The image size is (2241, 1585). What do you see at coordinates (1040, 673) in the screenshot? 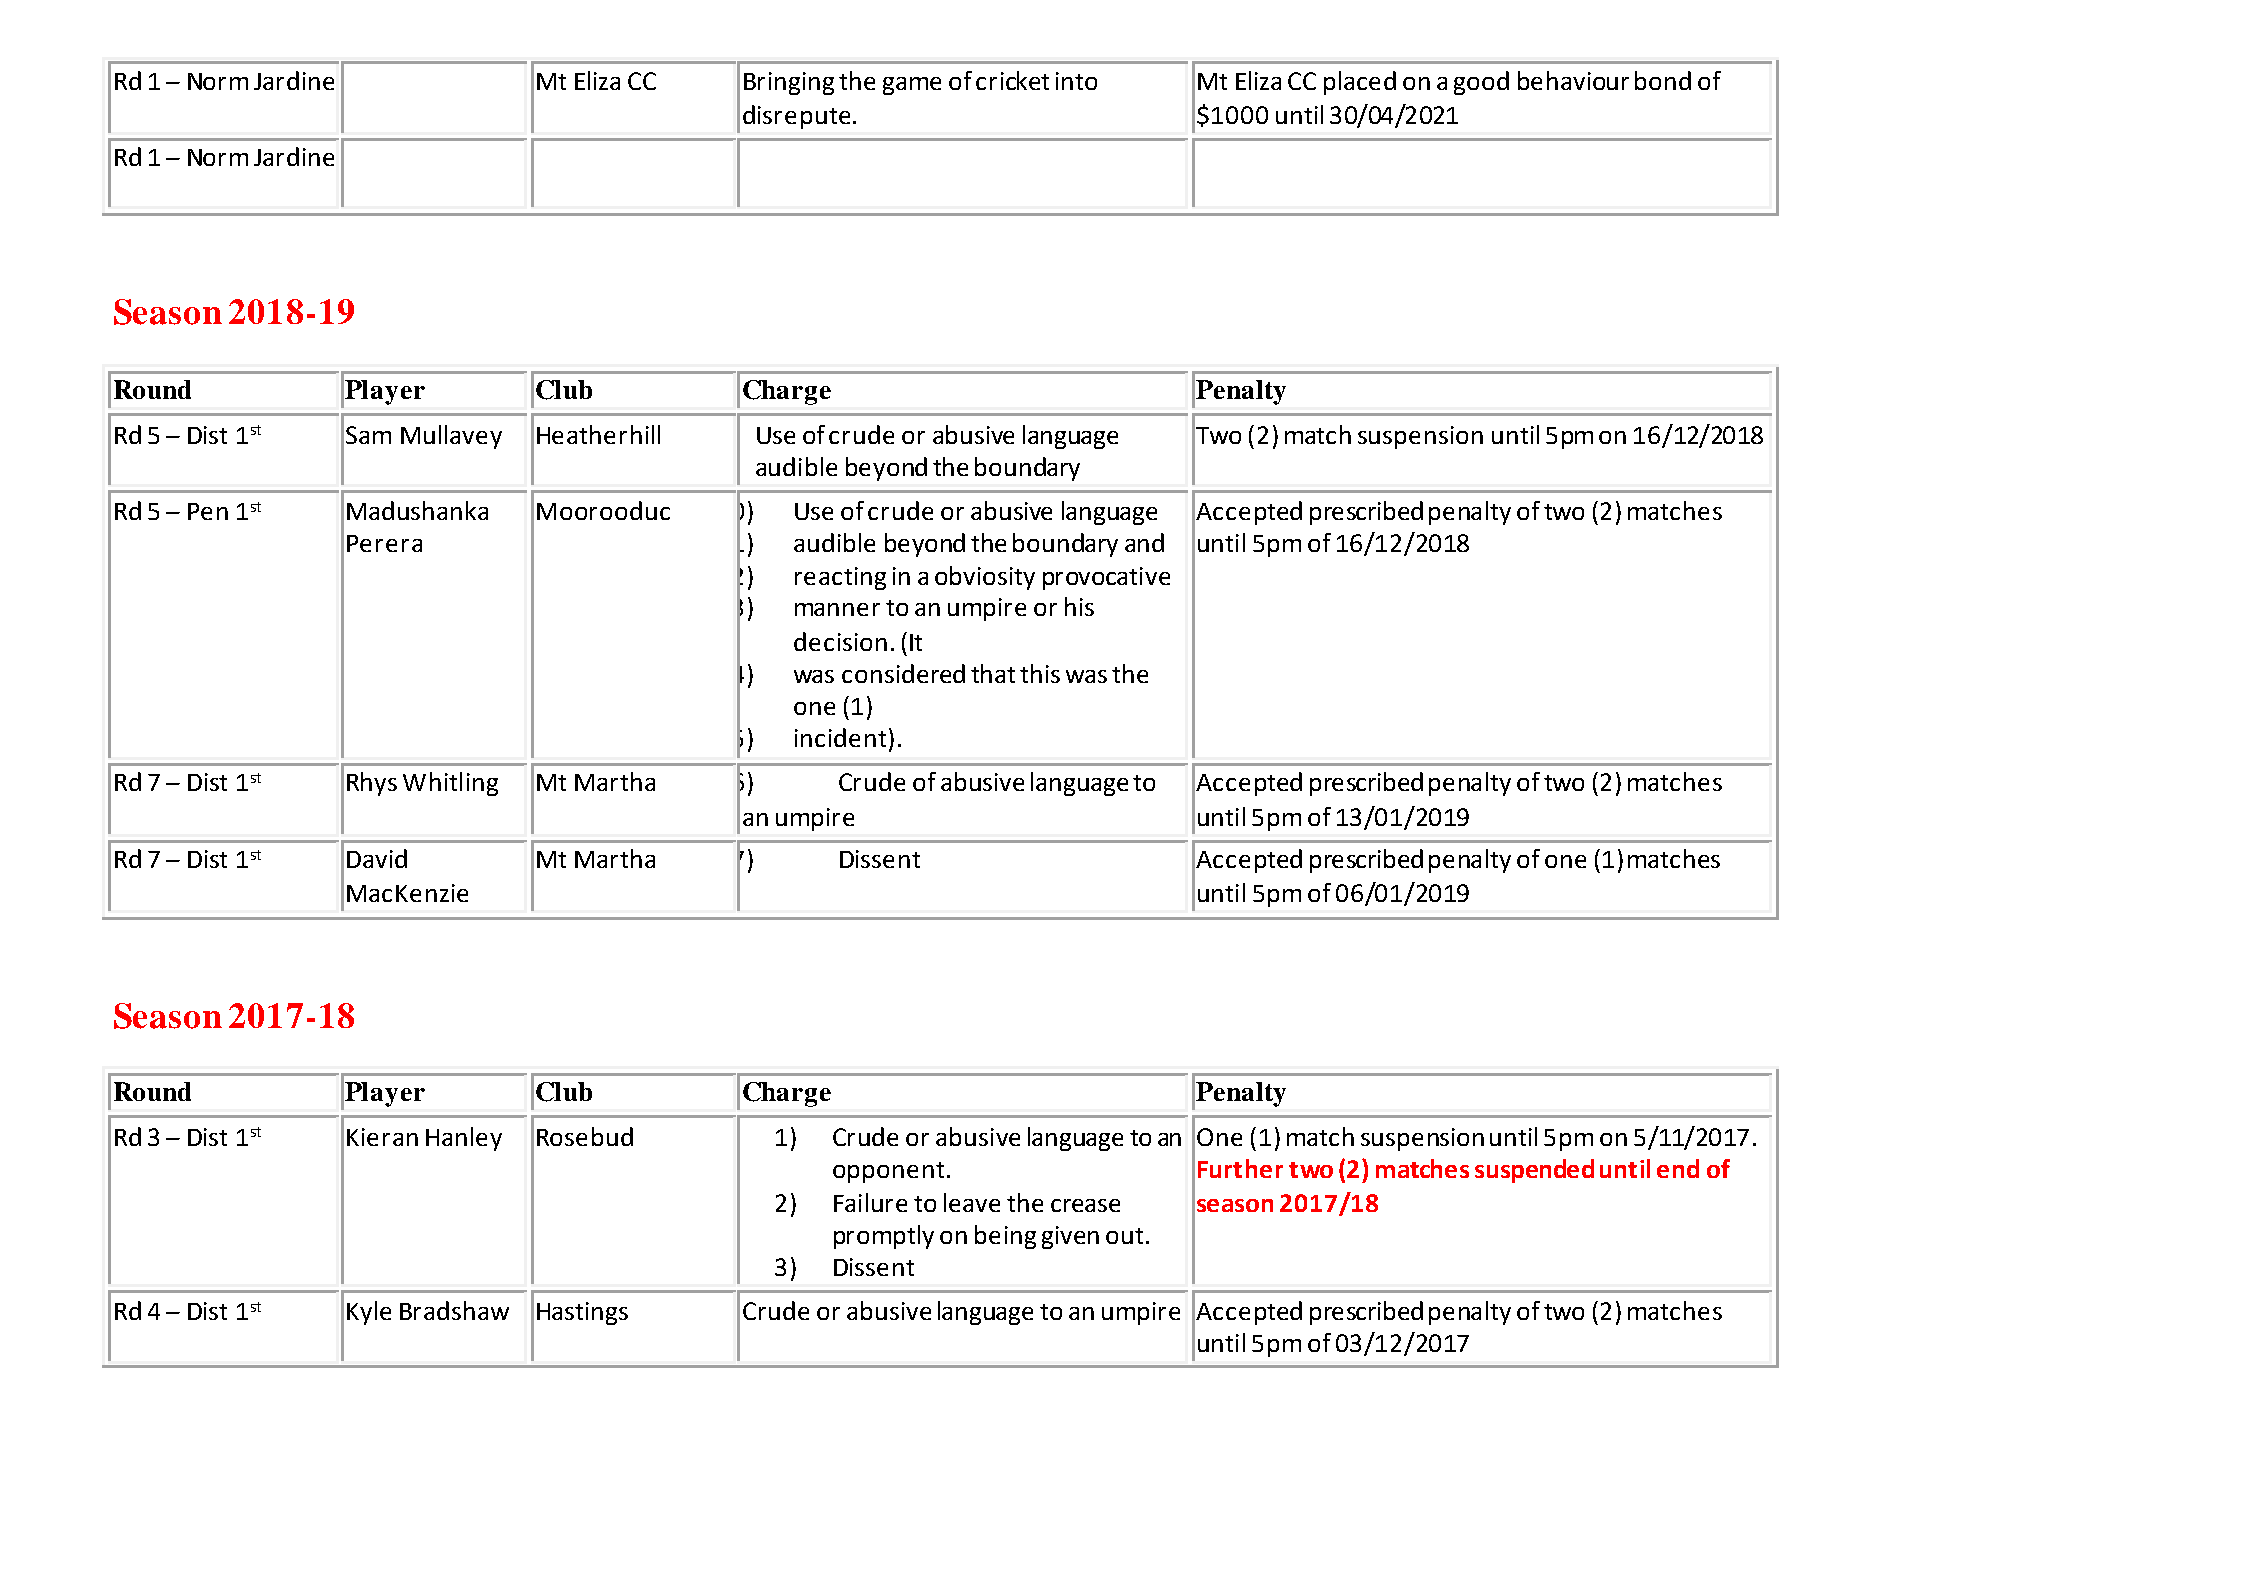
I see `this` at bounding box center [1040, 673].
